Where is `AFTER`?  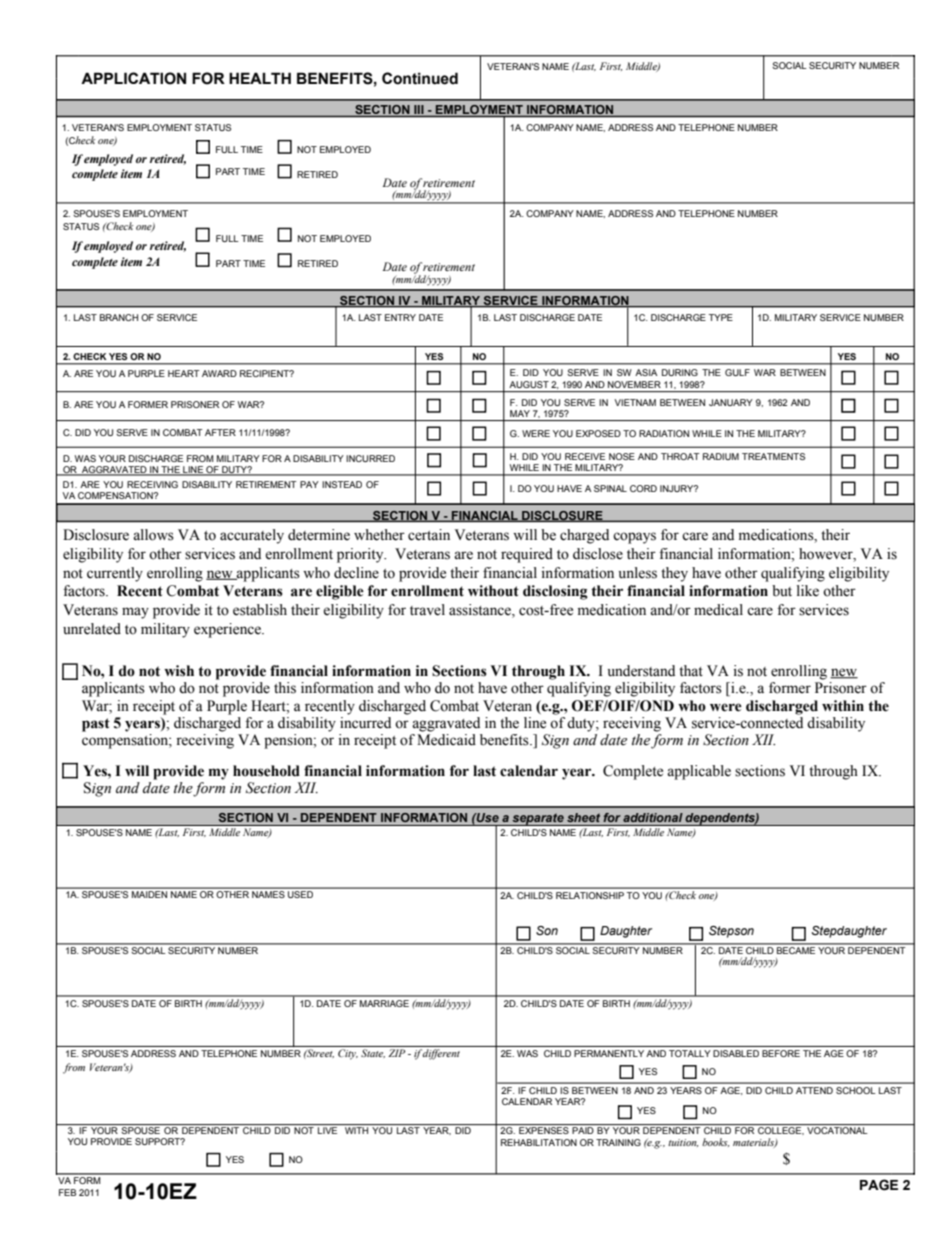
AFTER is located at coordinates (220, 432).
